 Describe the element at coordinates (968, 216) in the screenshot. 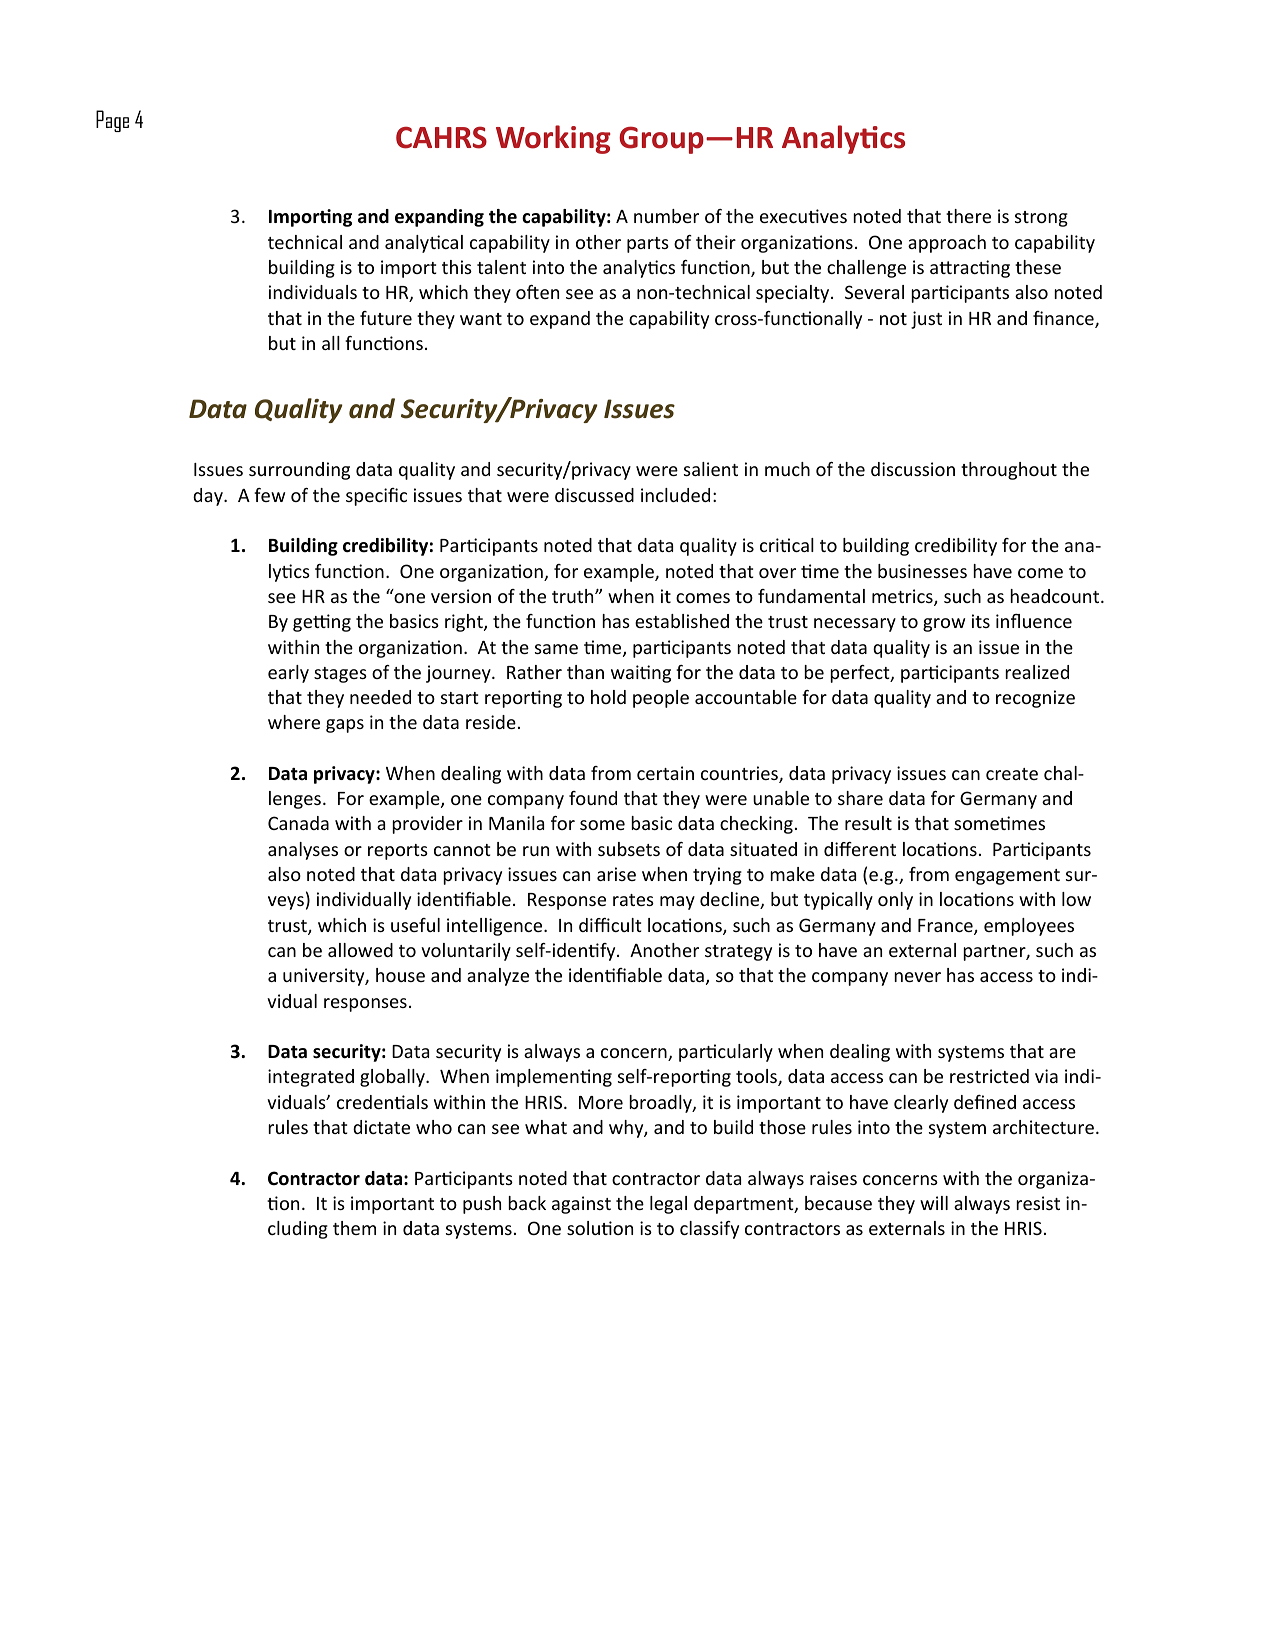

I see `there` at that location.
